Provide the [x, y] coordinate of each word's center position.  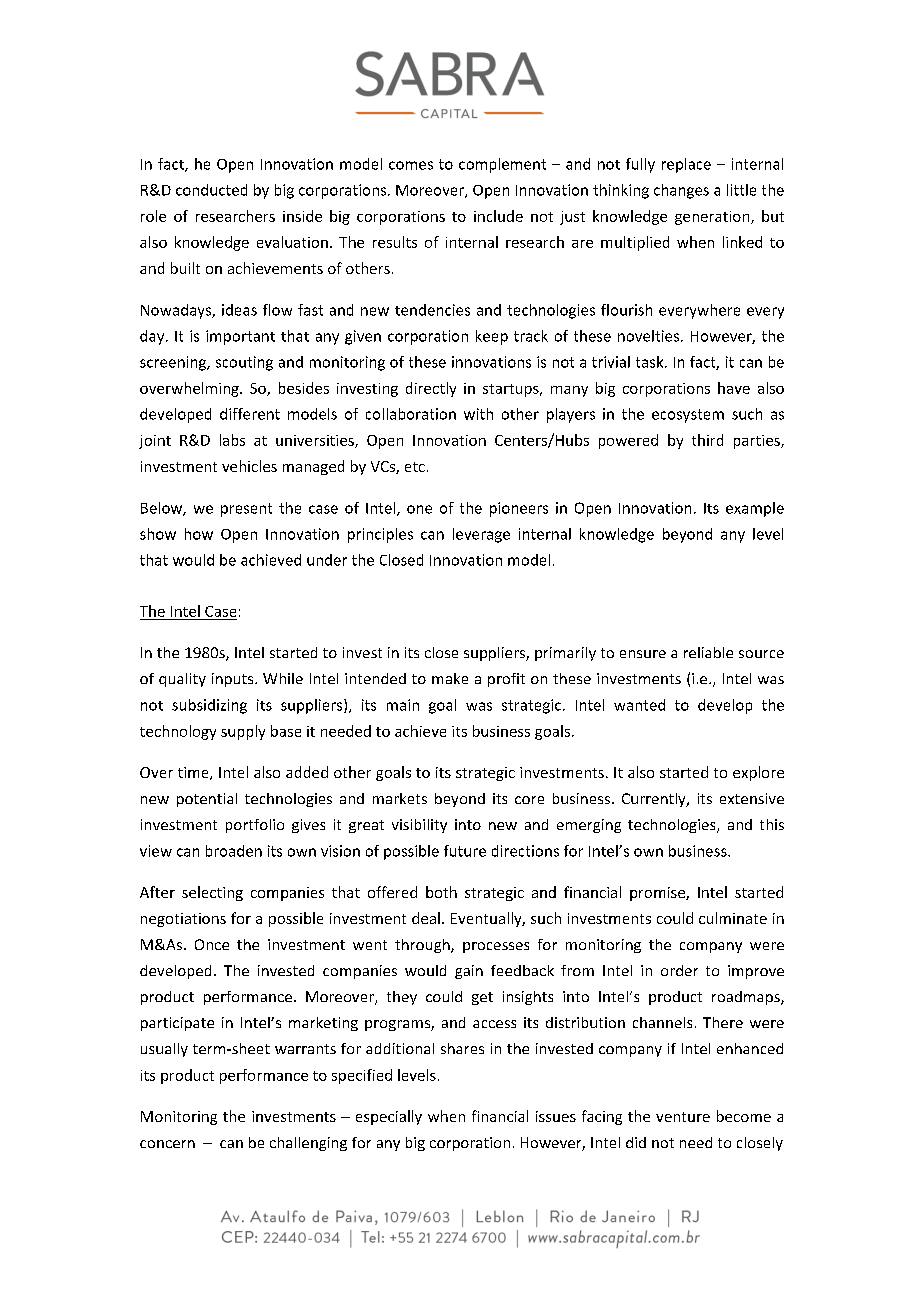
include [498, 216]
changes [681, 191]
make [450, 678]
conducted [211, 190]
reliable [708, 652]
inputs [234, 680]
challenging [308, 1144]
